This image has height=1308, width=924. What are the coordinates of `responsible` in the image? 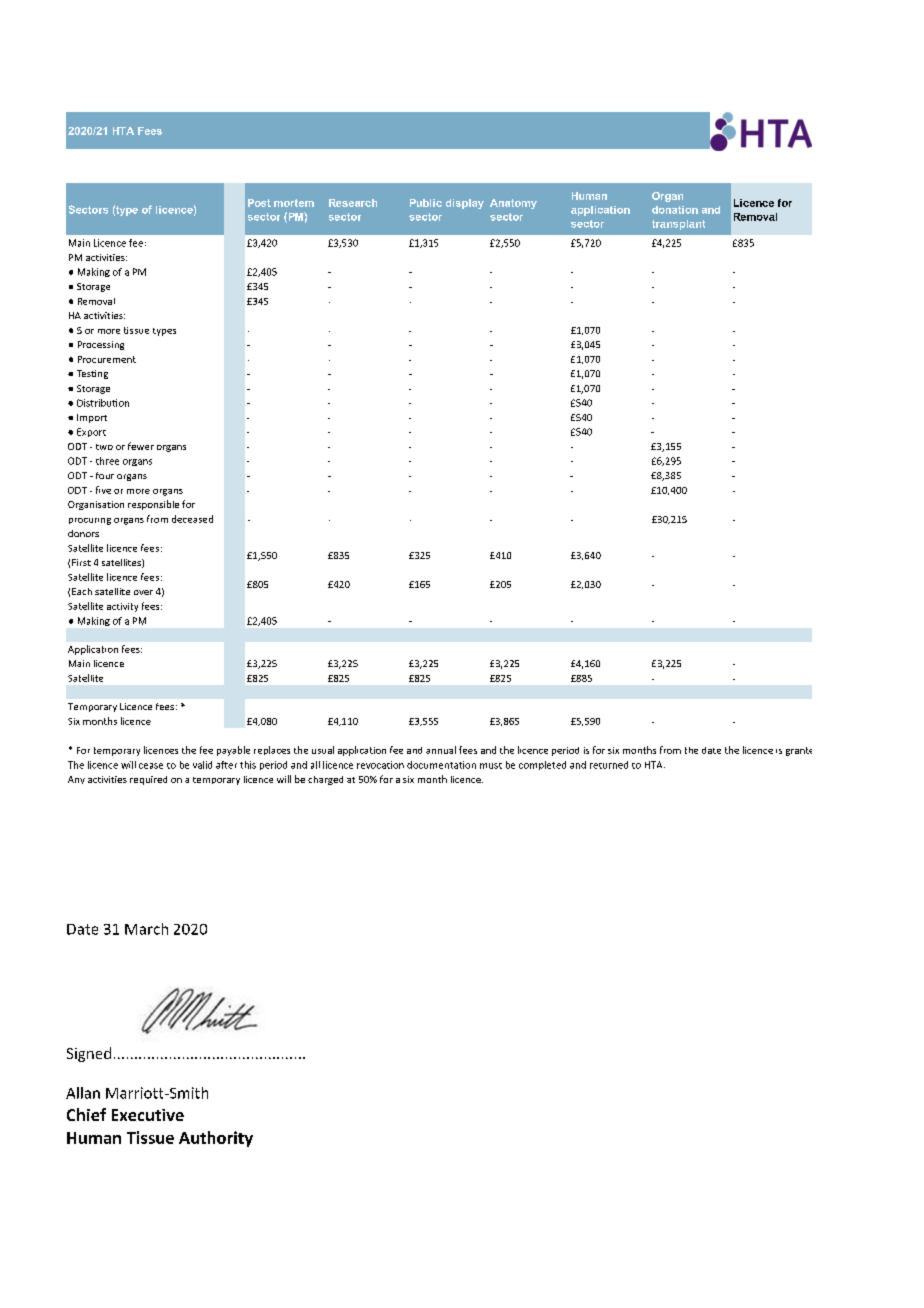 It's located at (153, 505).
